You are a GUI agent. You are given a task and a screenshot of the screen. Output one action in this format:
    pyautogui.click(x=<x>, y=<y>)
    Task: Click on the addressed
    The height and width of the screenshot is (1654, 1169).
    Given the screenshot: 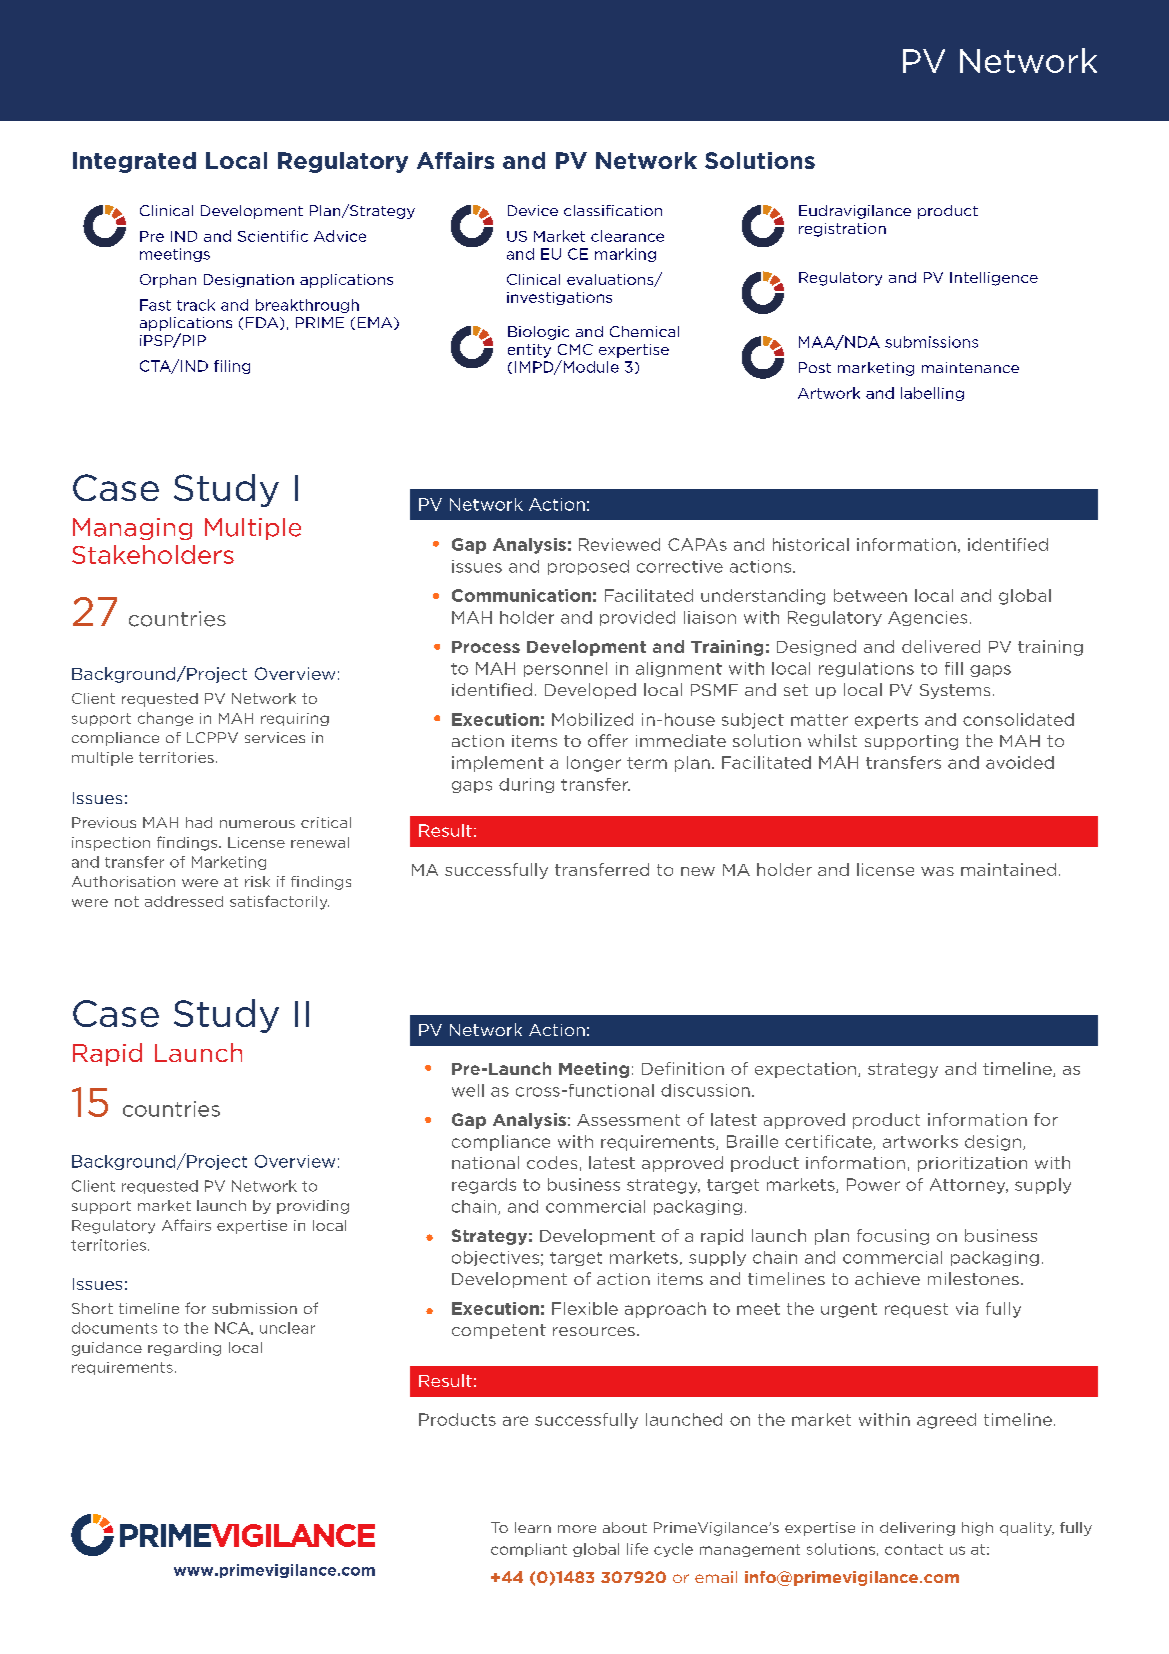 What is the action you would take?
    pyautogui.click(x=184, y=901)
